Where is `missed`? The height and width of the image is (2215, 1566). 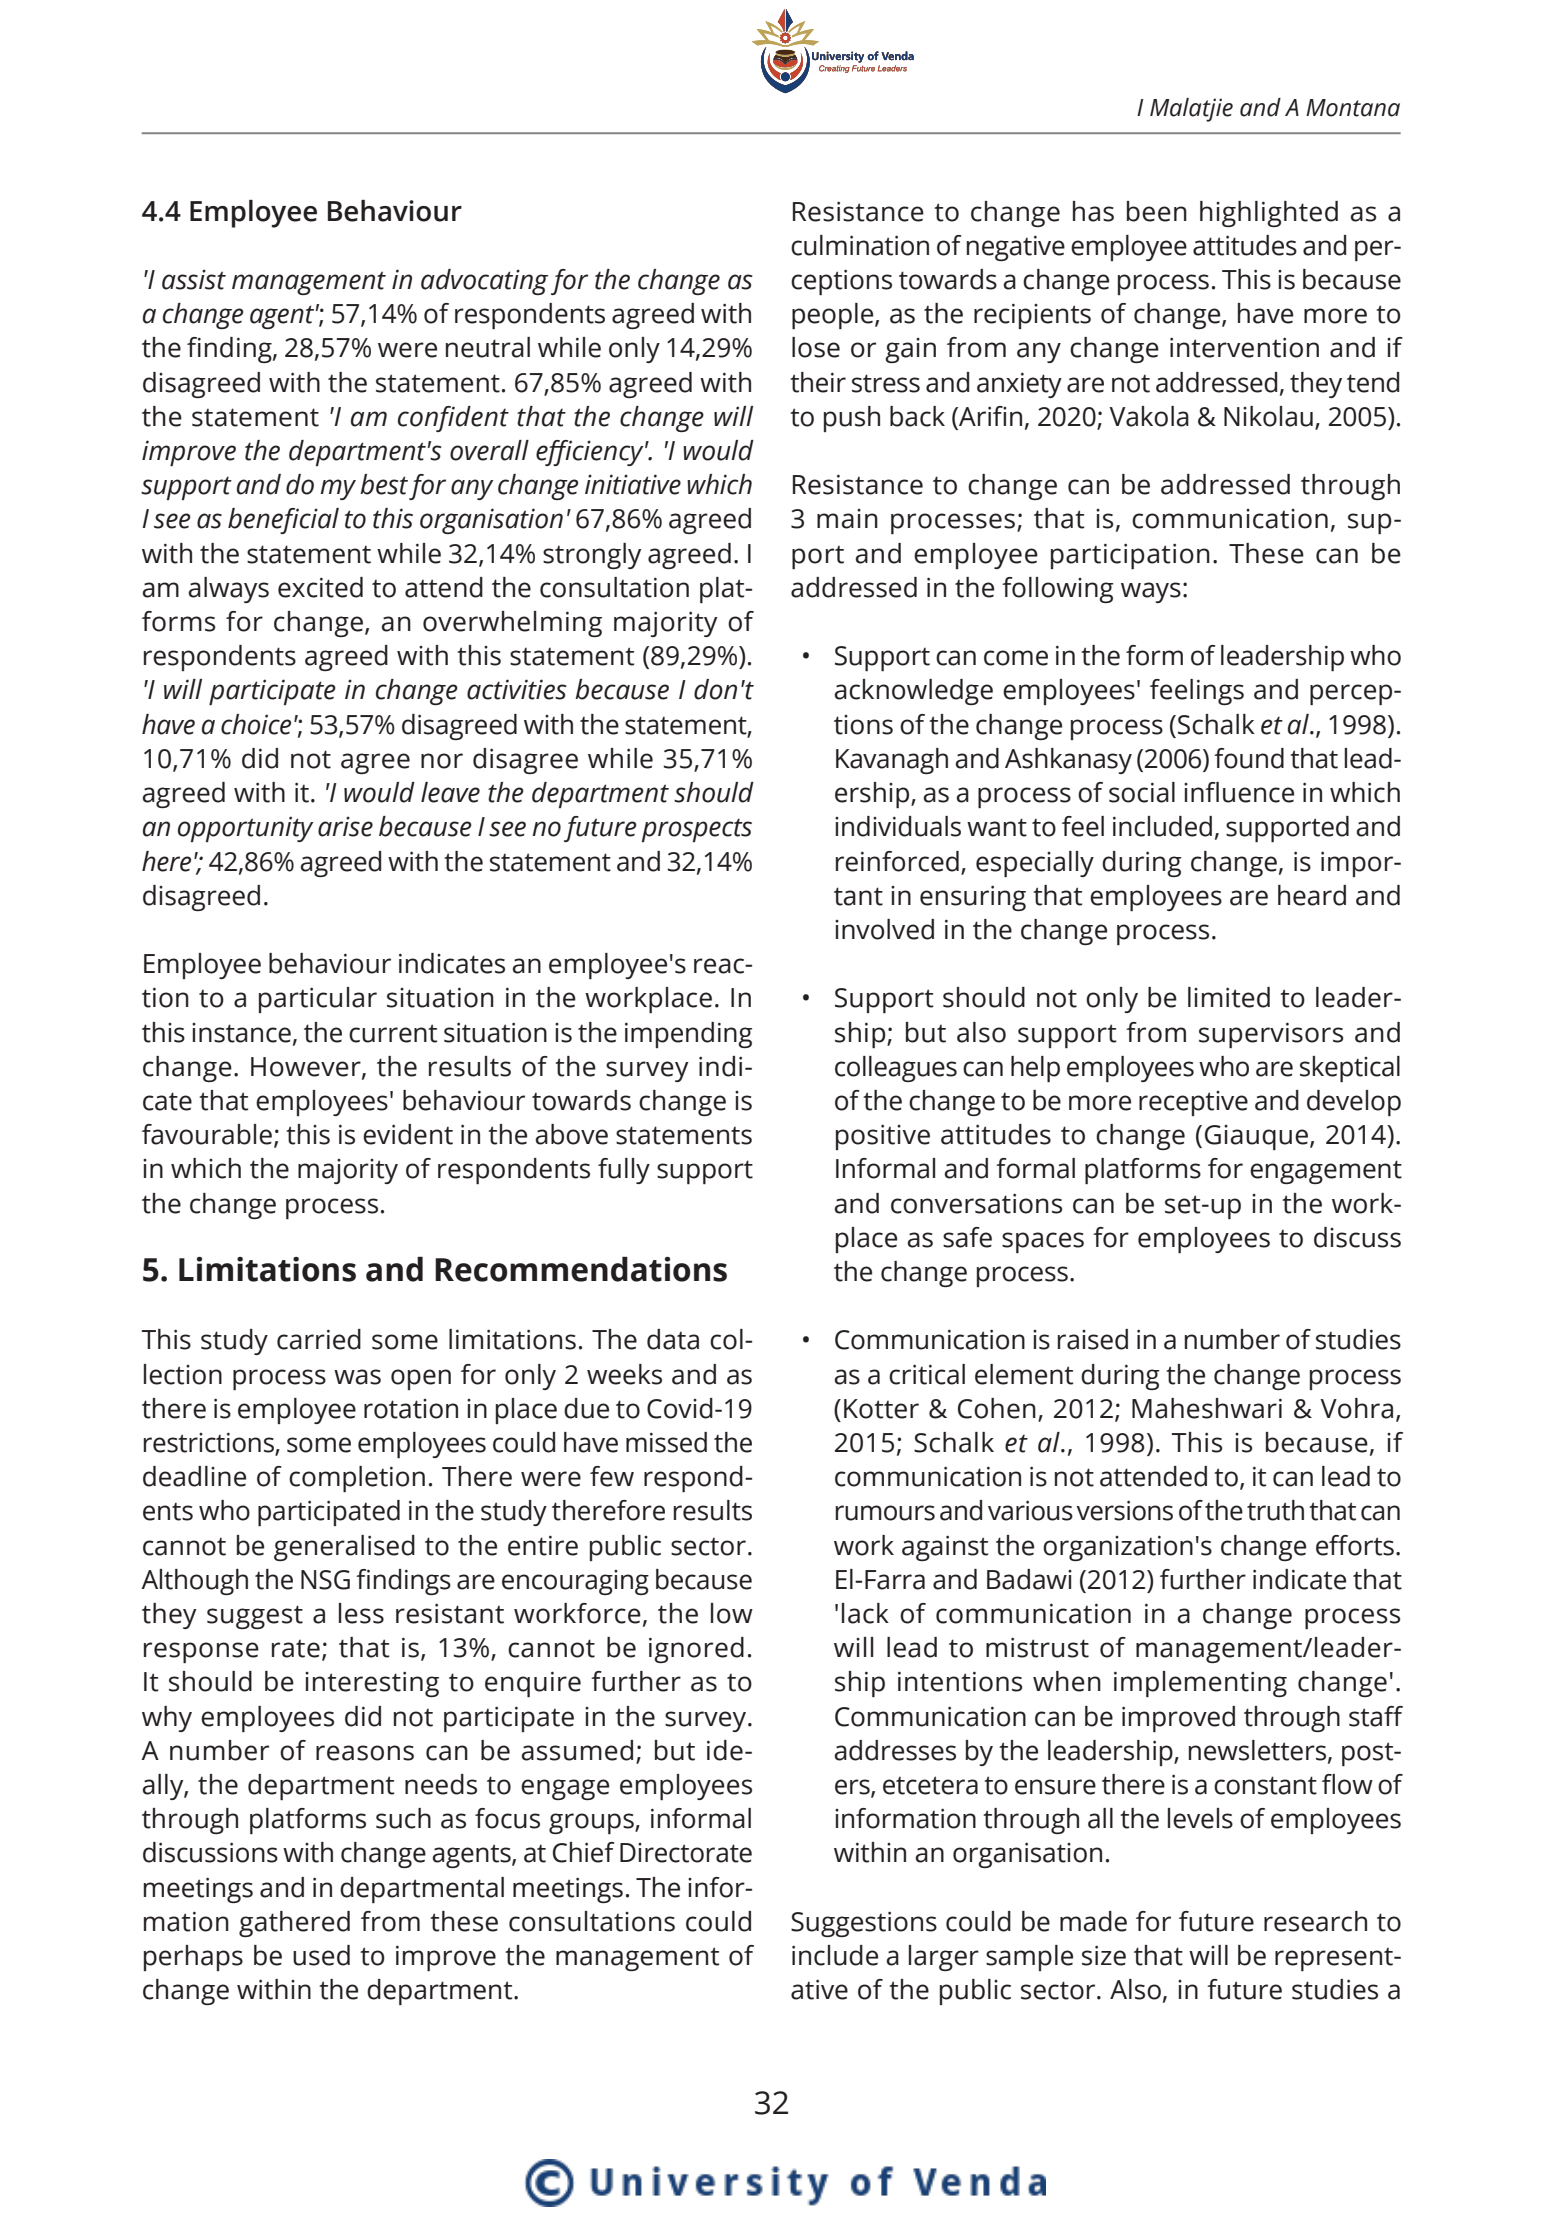 missed is located at coordinates (666, 1442).
